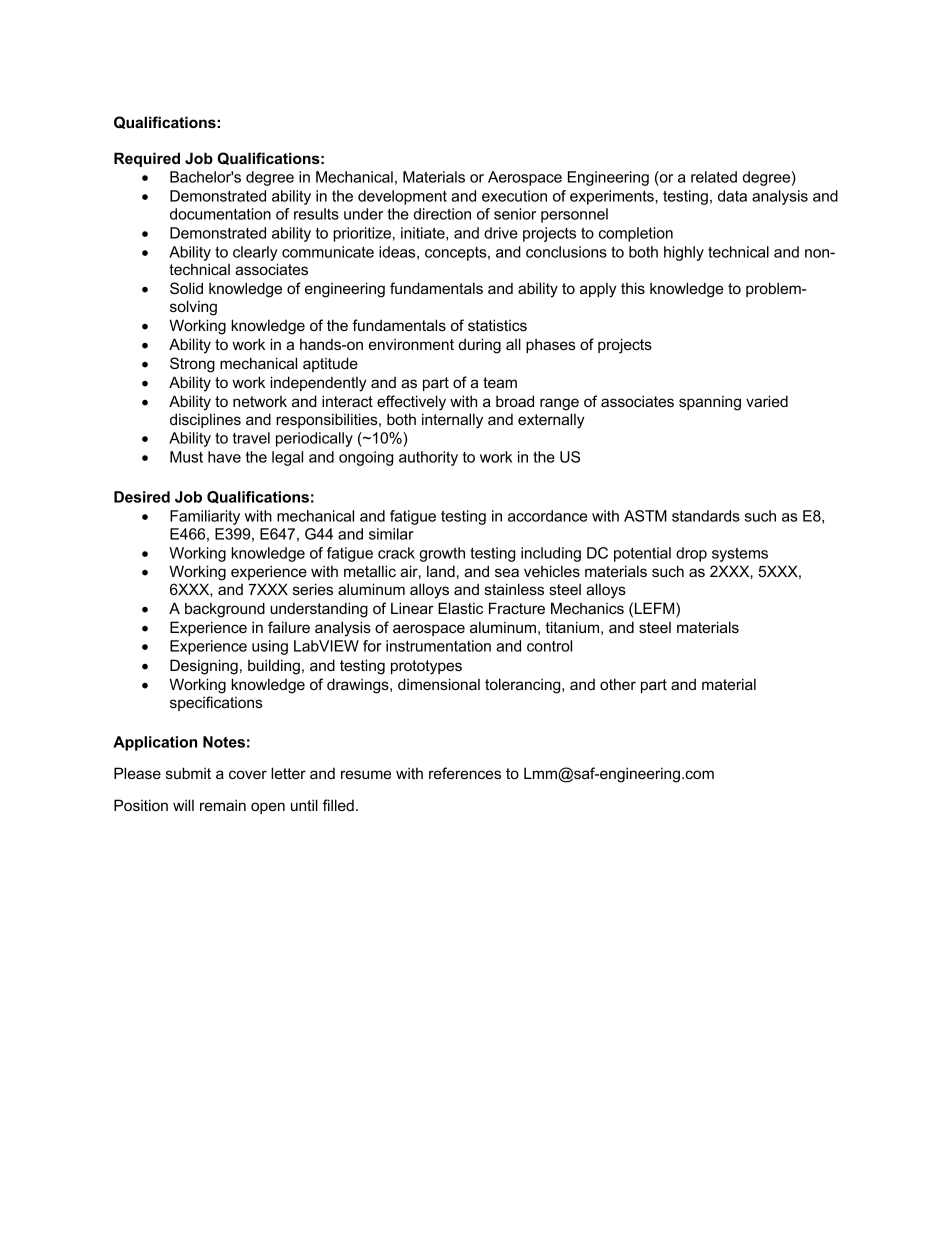  I want to click on authority, so click(428, 458).
